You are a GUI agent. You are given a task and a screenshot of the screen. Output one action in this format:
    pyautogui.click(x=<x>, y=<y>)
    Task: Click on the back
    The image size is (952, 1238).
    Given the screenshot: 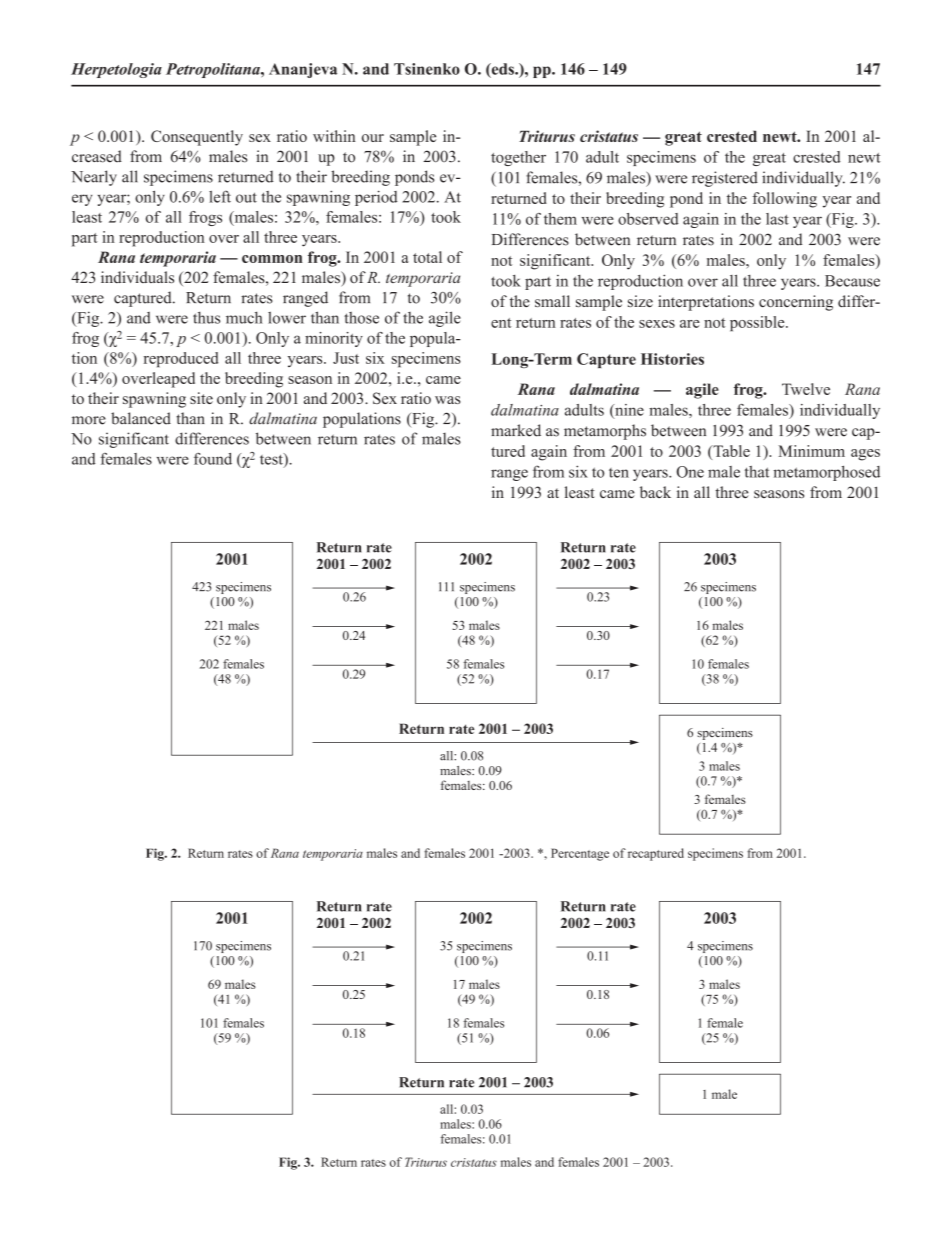 What is the action you would take?
    pyautogui.click(x=655, y=492)
